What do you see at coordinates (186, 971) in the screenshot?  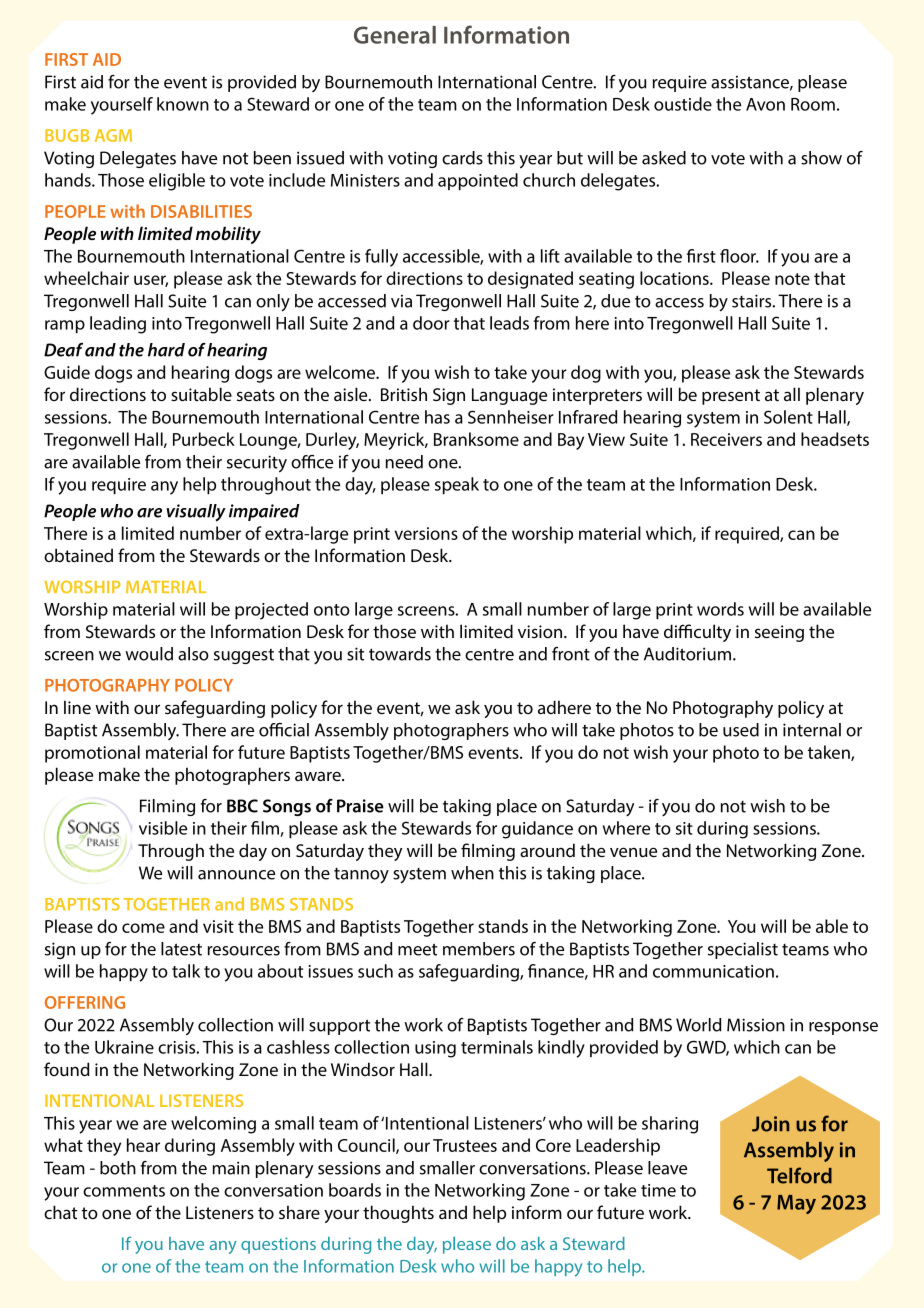 I see `talk` at bounding box center [186, 971].
